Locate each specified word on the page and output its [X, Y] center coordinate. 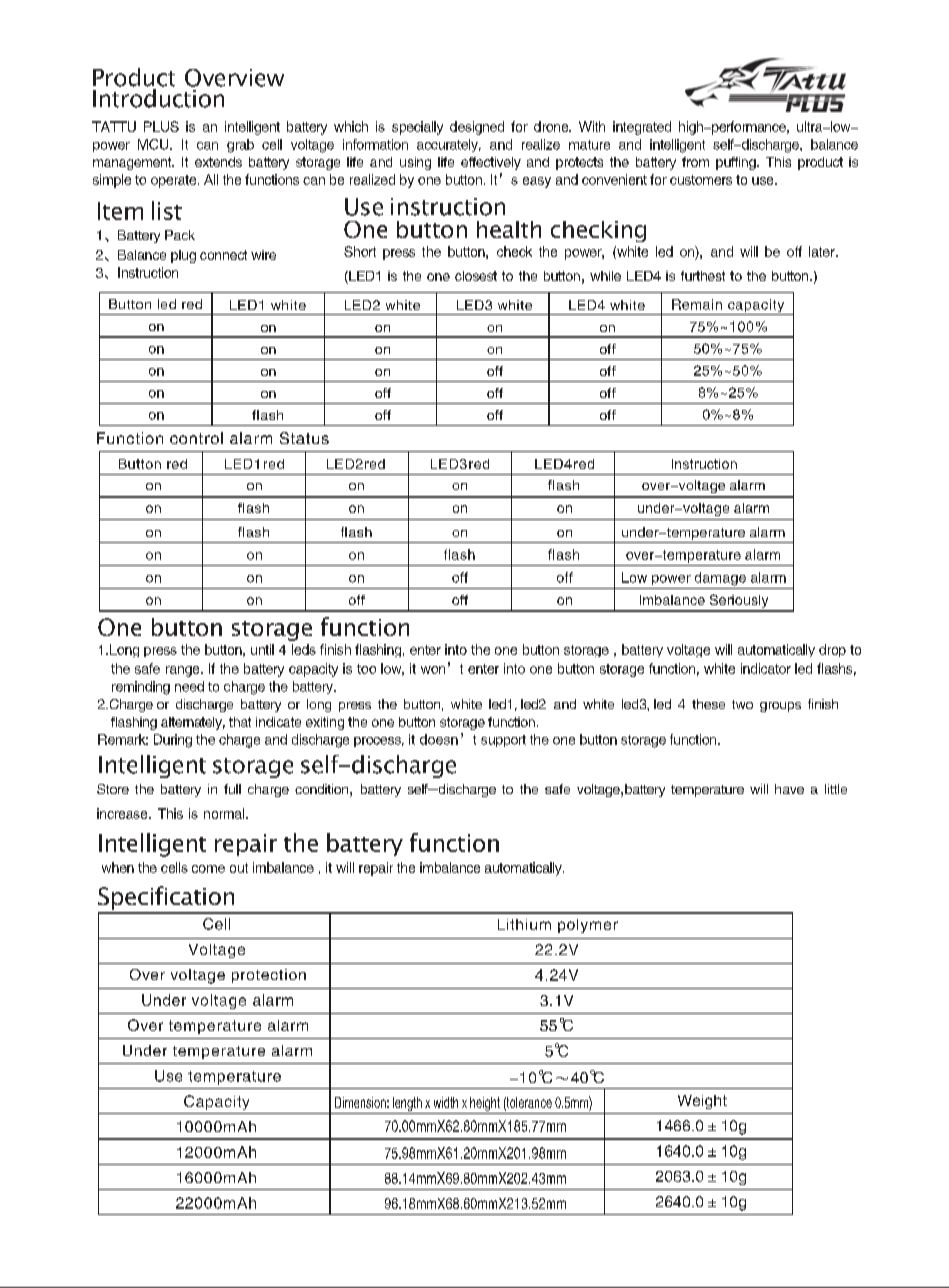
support [503, 741]
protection [269, 976]
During [173, 741]
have [789, 789]
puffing [737, 163]
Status [304, 438]
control [196, 438]
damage [720, 579]
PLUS [161, 126]
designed [477, 128]
